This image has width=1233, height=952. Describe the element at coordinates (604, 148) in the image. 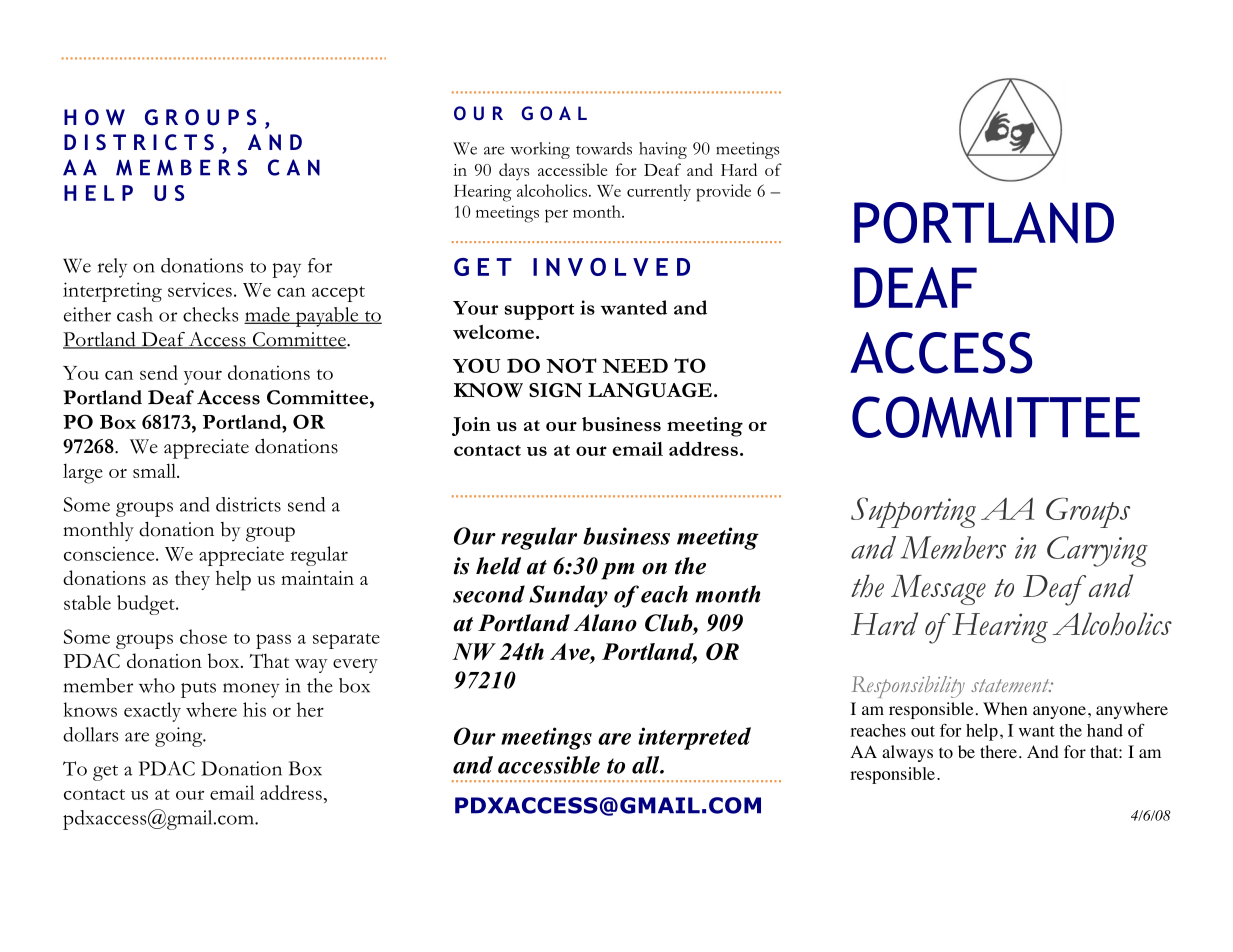

I see `towards` at that location.
